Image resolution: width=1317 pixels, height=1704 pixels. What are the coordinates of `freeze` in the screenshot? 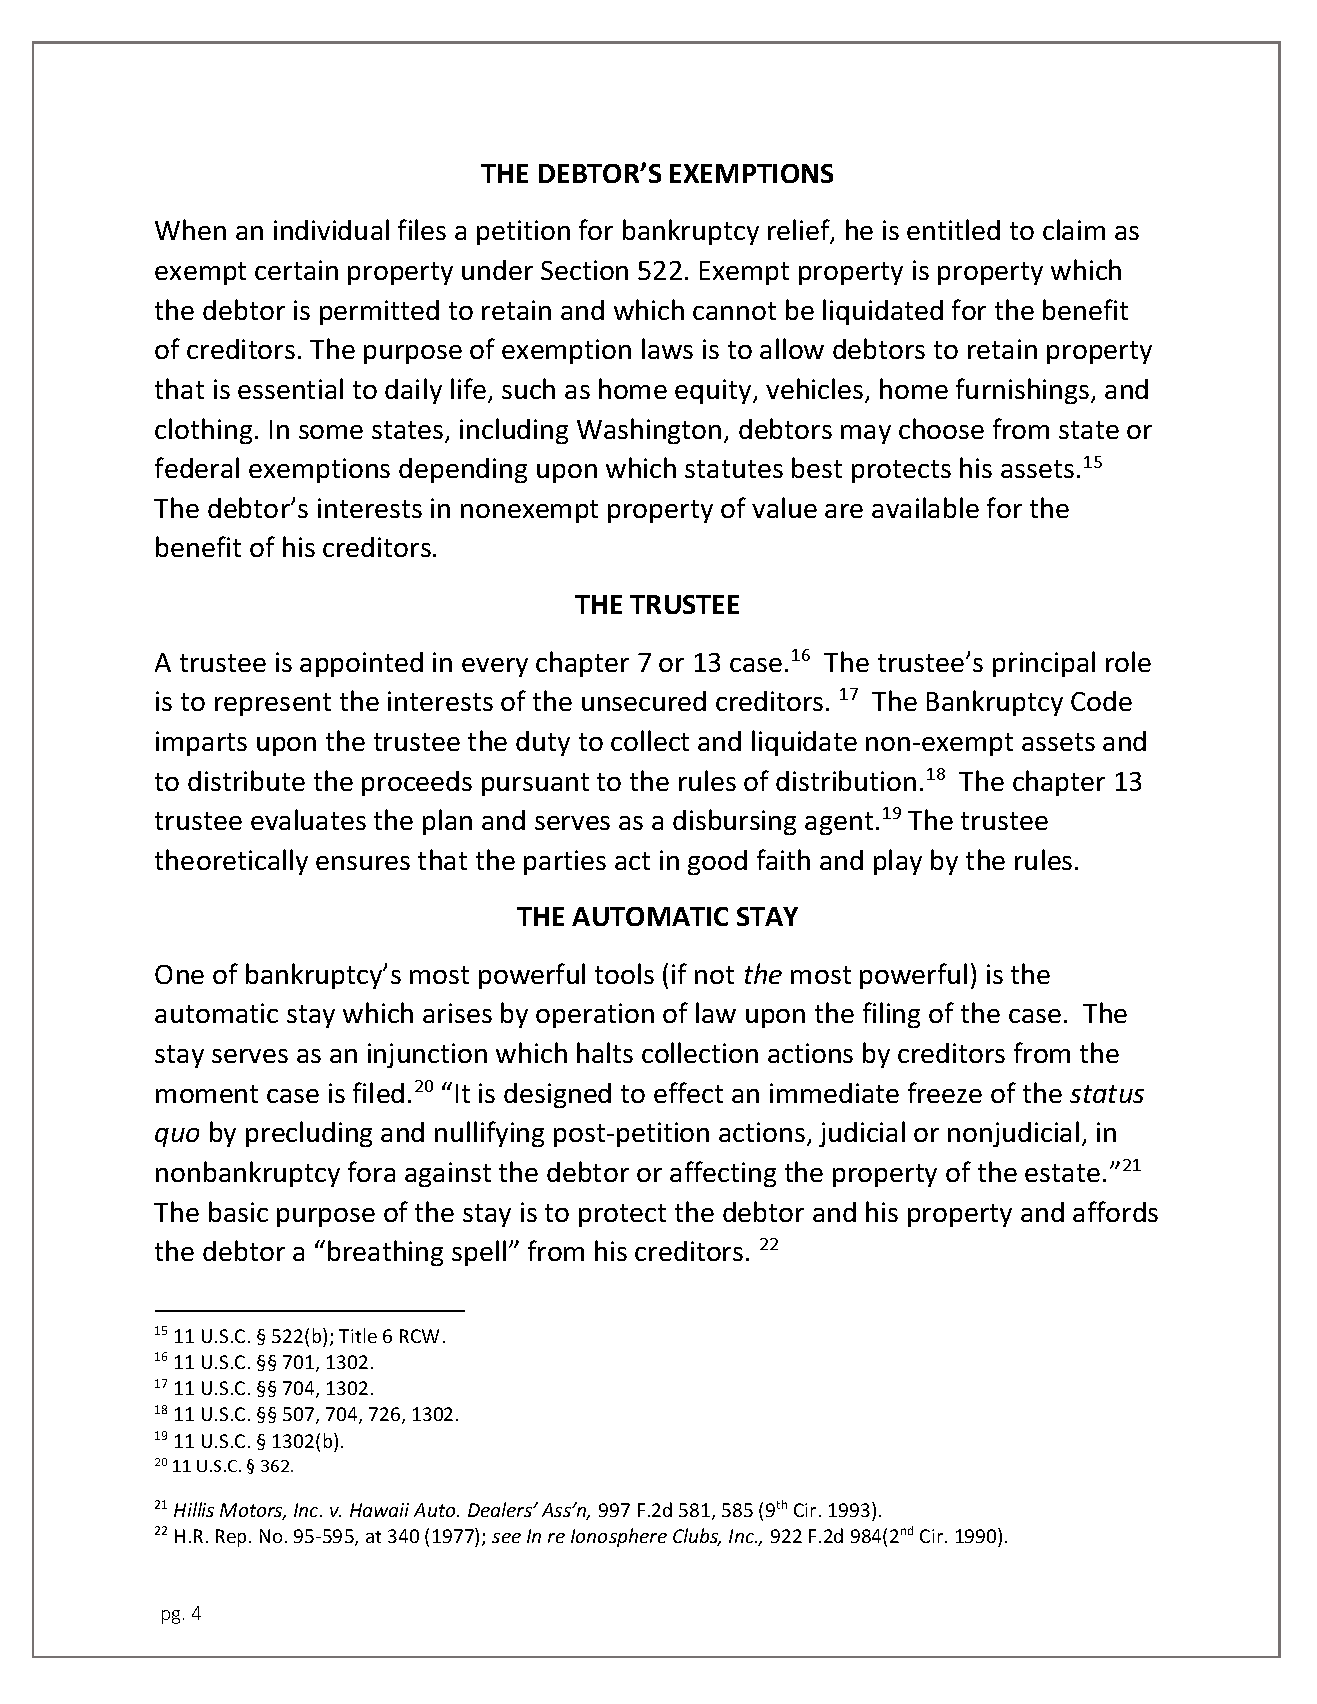 It's located at (945, 1092).
